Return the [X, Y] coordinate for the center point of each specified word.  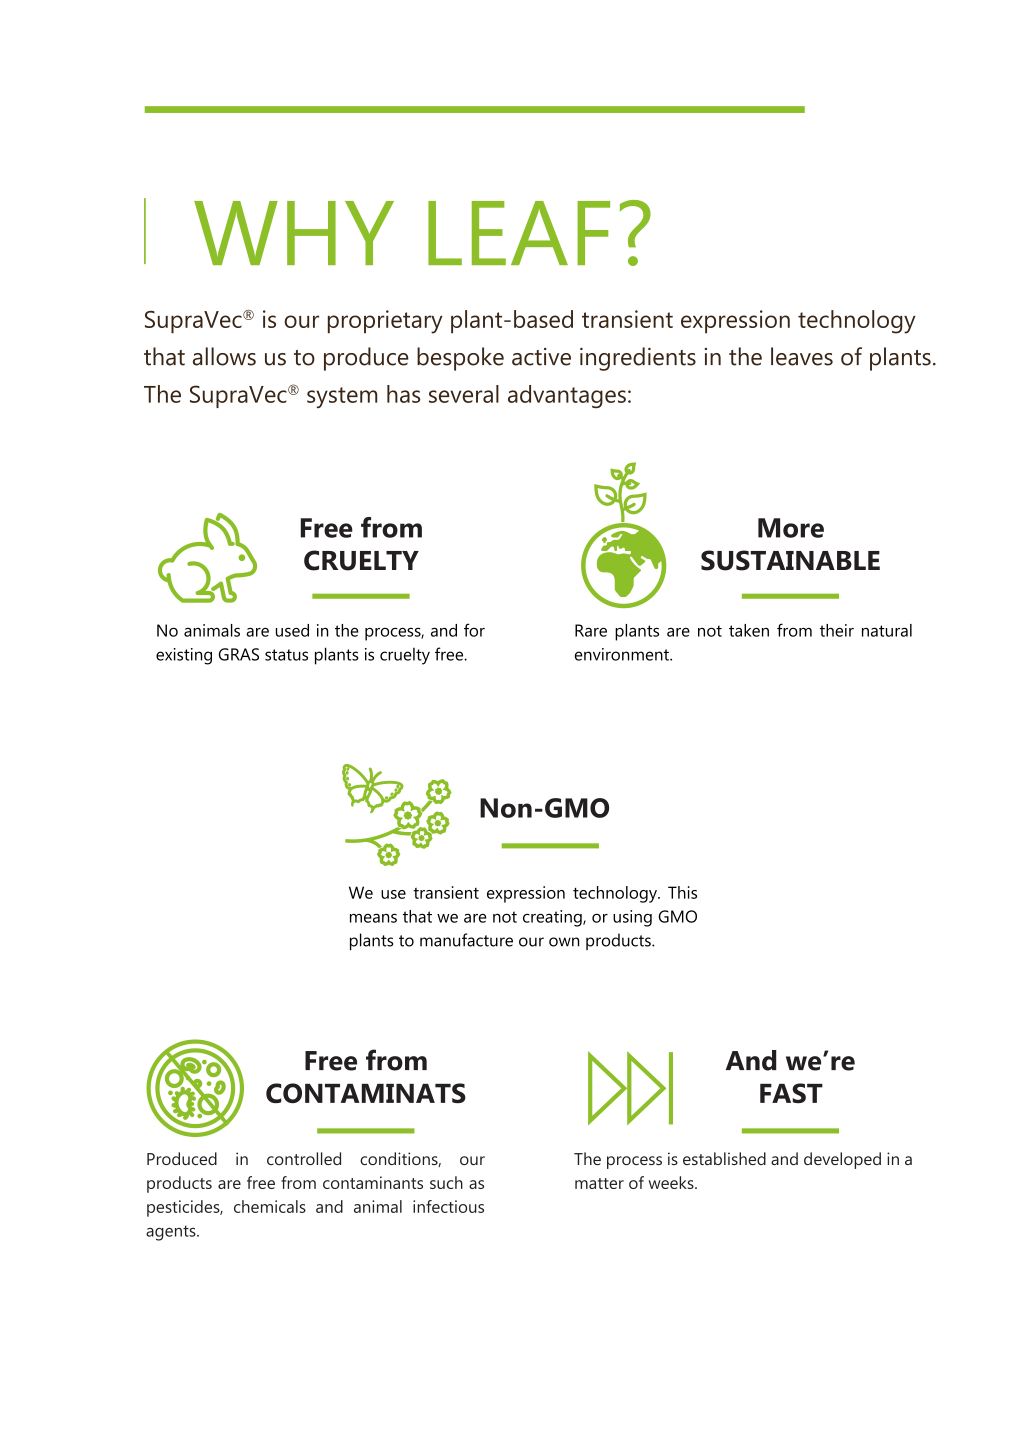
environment [623, 654]
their [837, 630]
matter [599, 1183]
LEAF [519, 233]
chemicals [270, 1206]
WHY [294, 233]
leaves [802, 356]
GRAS [238, 654]
